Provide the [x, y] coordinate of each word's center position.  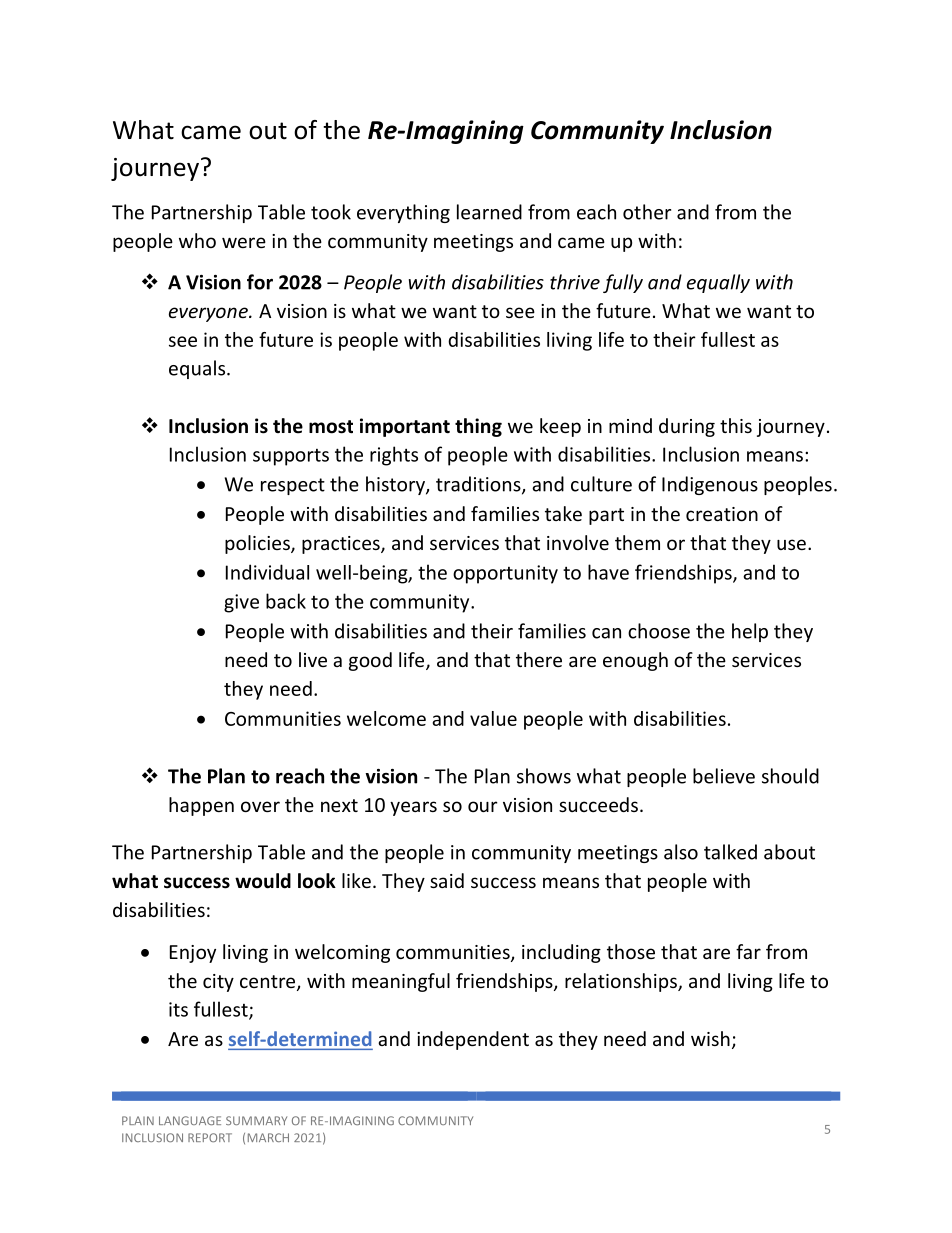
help [750, 632]
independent [473, 1040]
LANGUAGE [190, 1120]
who [197, 240]
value [493, 718]
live [313, 659]
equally [718, 283]
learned [489, 212]
